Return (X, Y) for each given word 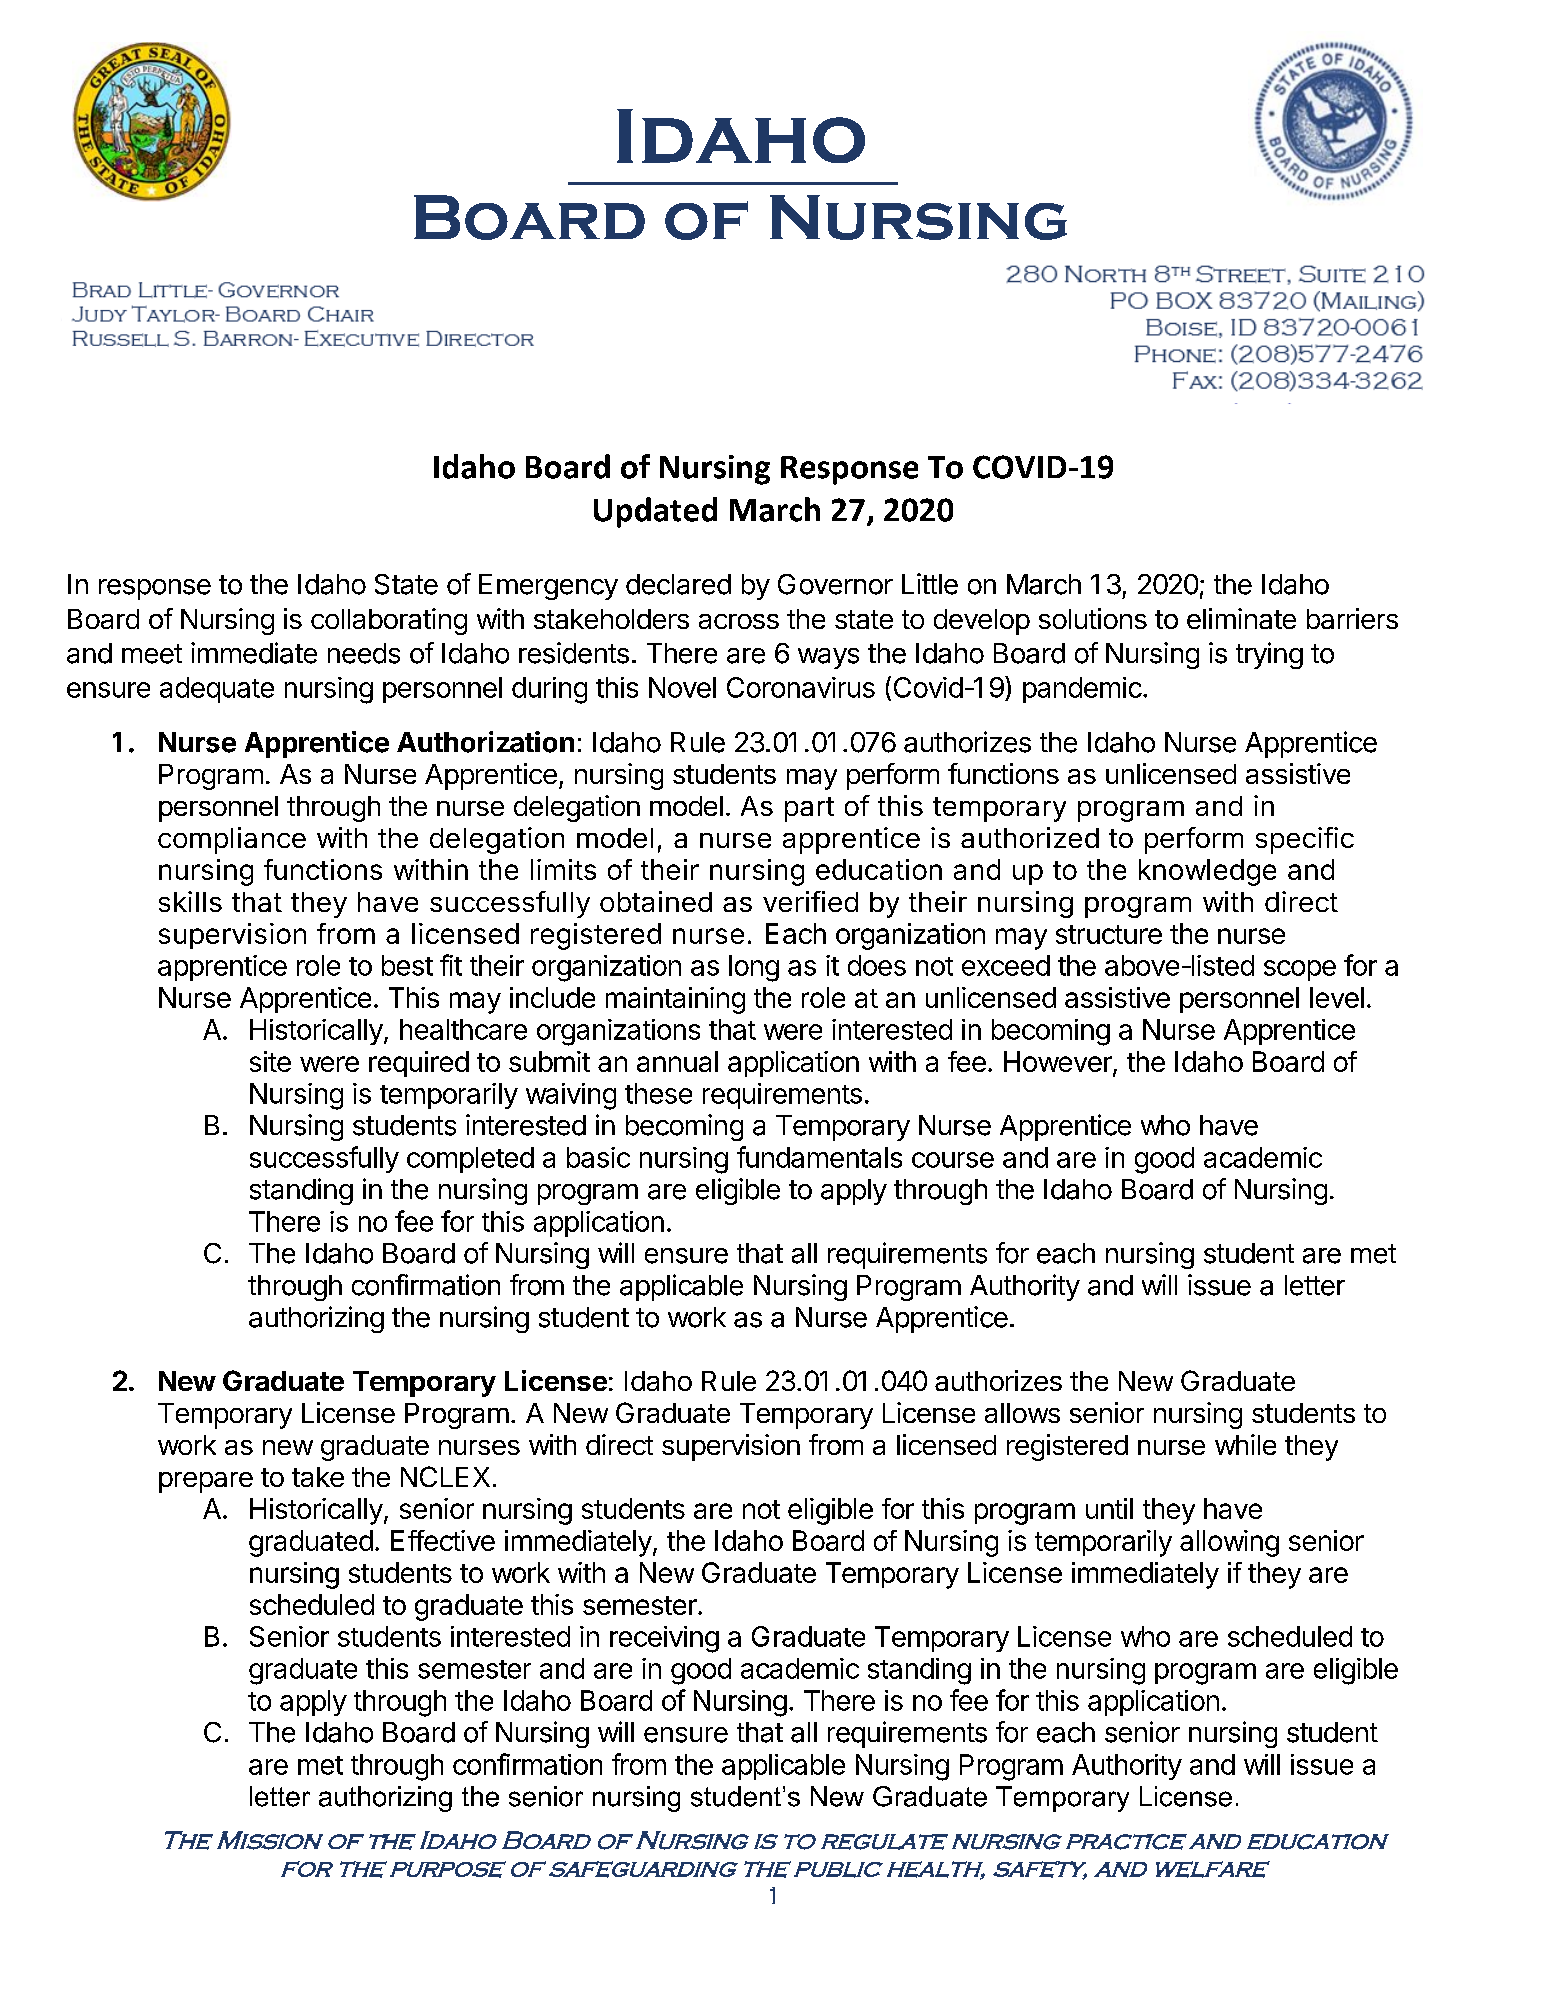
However (1059, 1063)
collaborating (389, 621)
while (1245, 1444)
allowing (1229, 1543)
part (809, 809)
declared (678, 584)
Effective (443, 1540)
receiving (664, 1639)
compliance (232, 840)
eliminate (1241, 618)
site (270, 1061)
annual (677, 1061)
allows (1022, 1413)
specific (1305, 840)
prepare (206, 1482)
